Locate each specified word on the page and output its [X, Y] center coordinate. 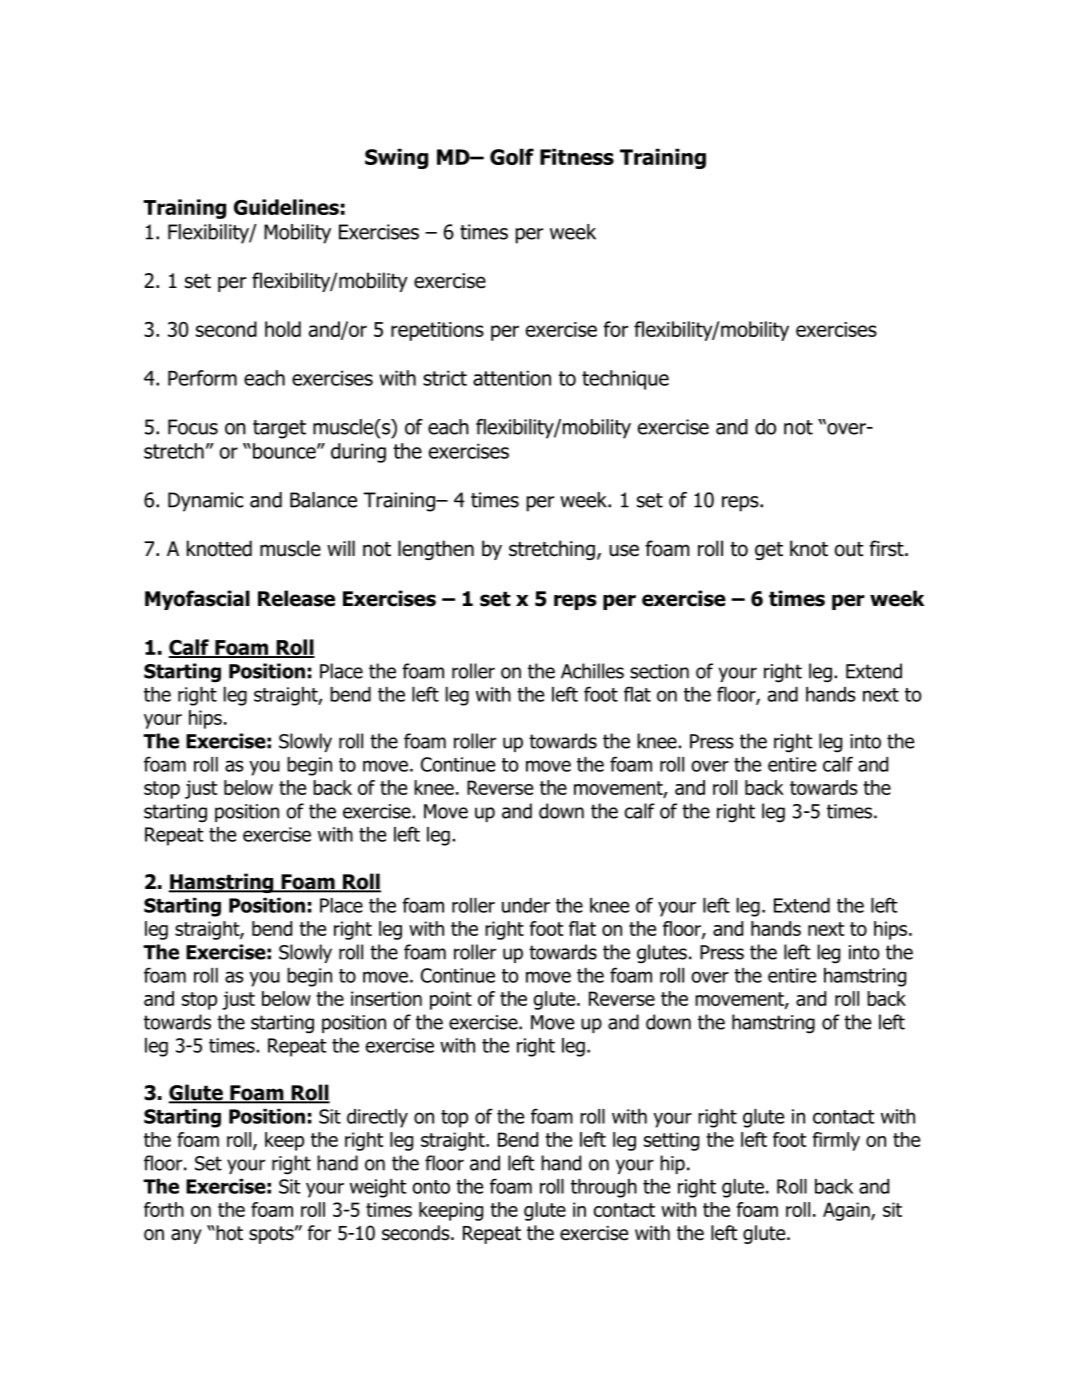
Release [296, 598]
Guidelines [286, 207]
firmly [836, 1141]
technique [625, 380]
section [659, 671]
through [604, 1188]
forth [164, 1209]
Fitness [577, 156]
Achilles [592, 671]
